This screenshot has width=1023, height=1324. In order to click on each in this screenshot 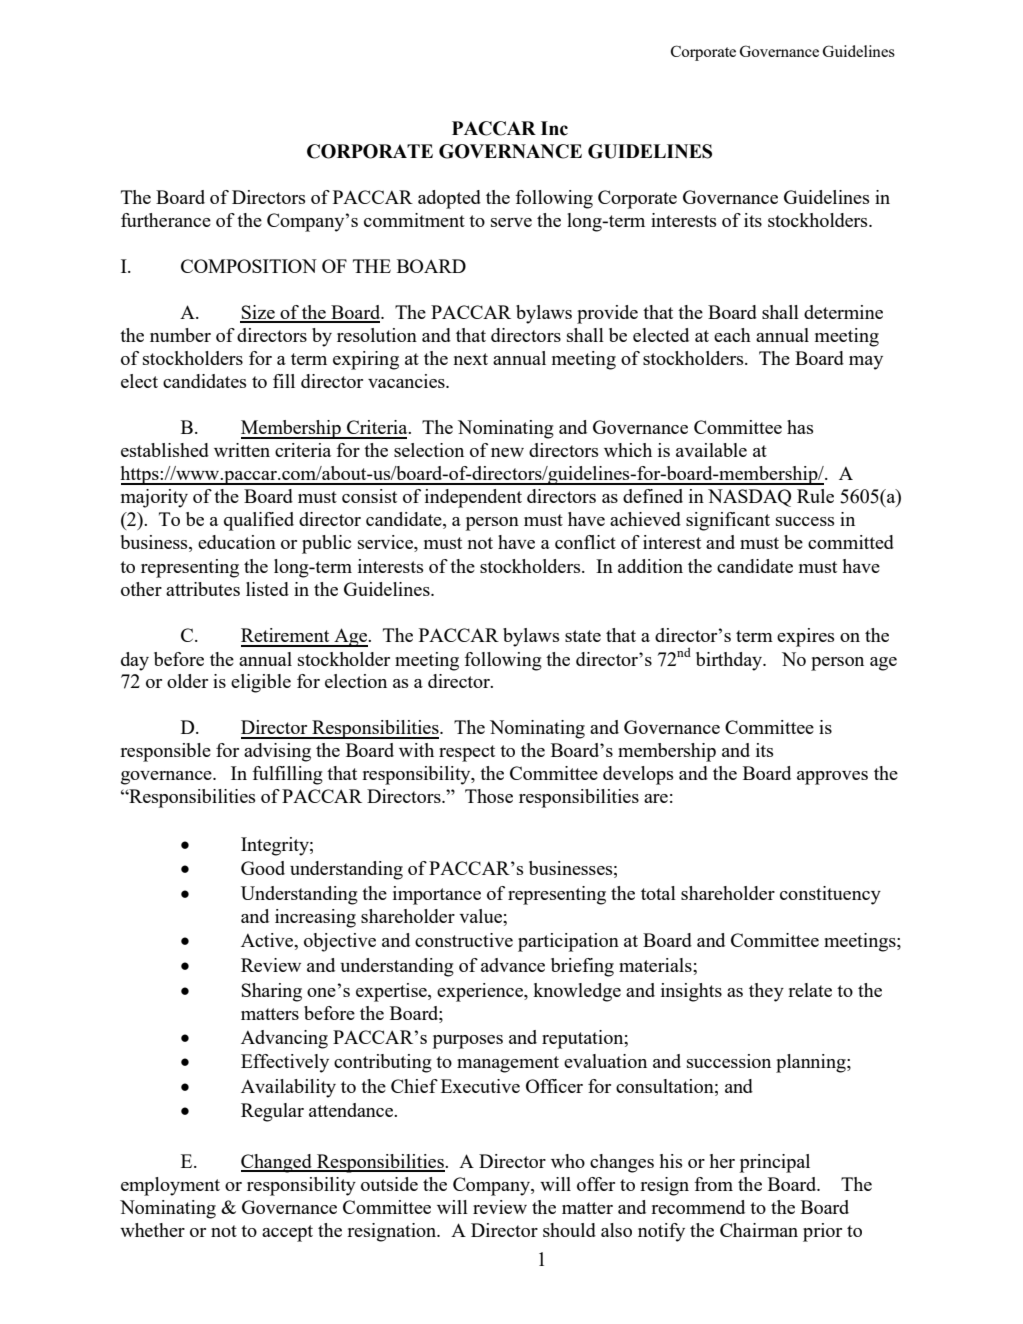, I will do `click(732, 335)`.
